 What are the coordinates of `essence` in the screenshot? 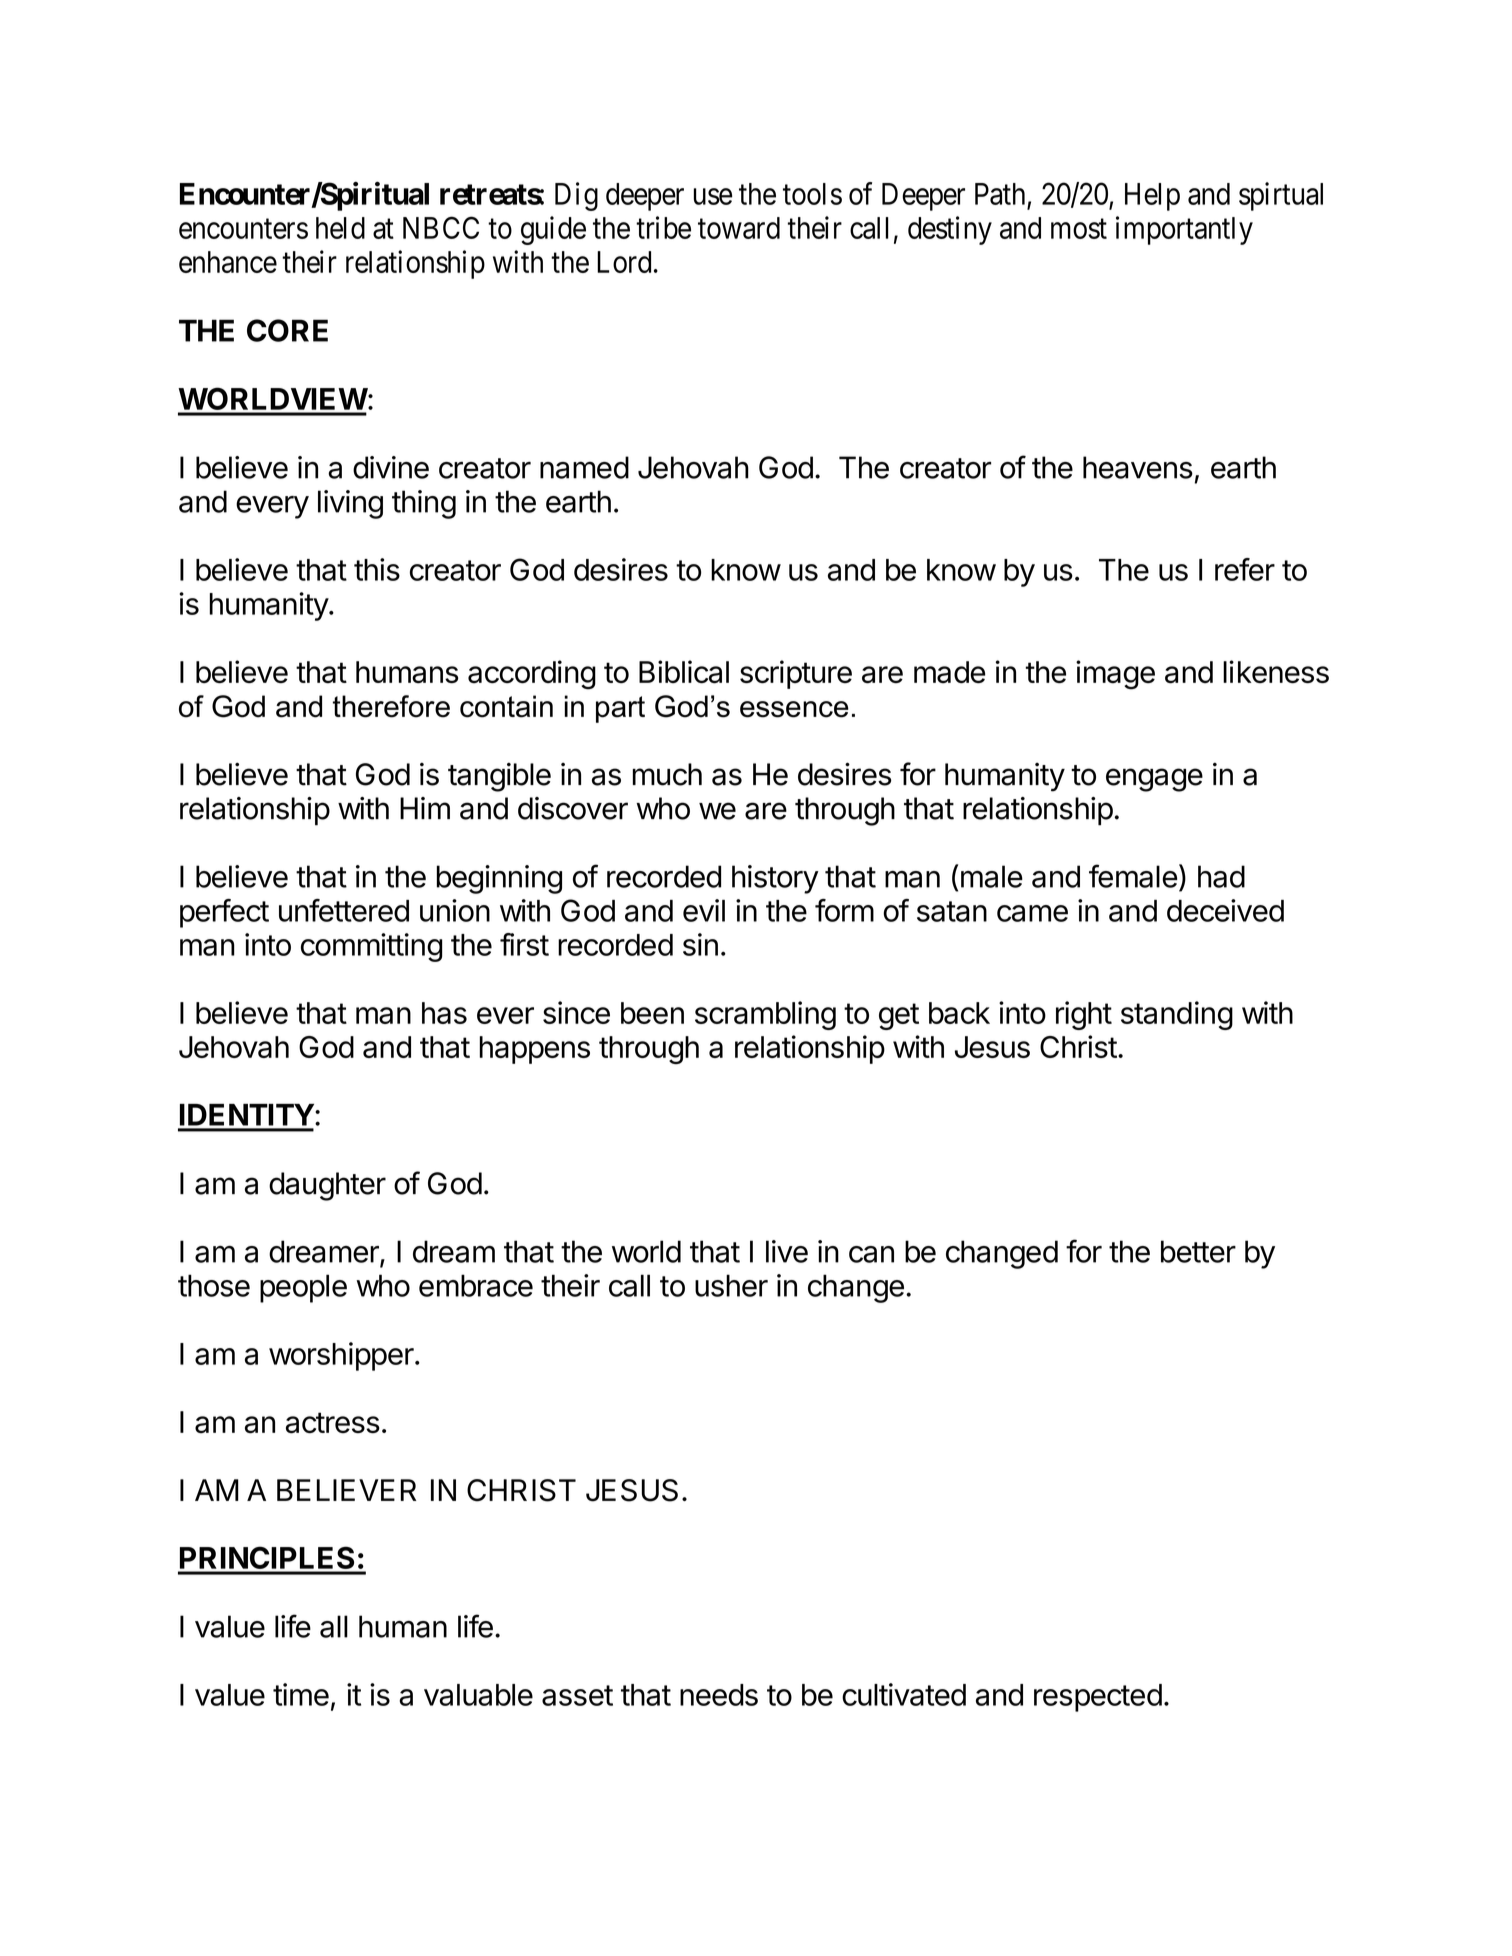 It's located at (794, 709).
